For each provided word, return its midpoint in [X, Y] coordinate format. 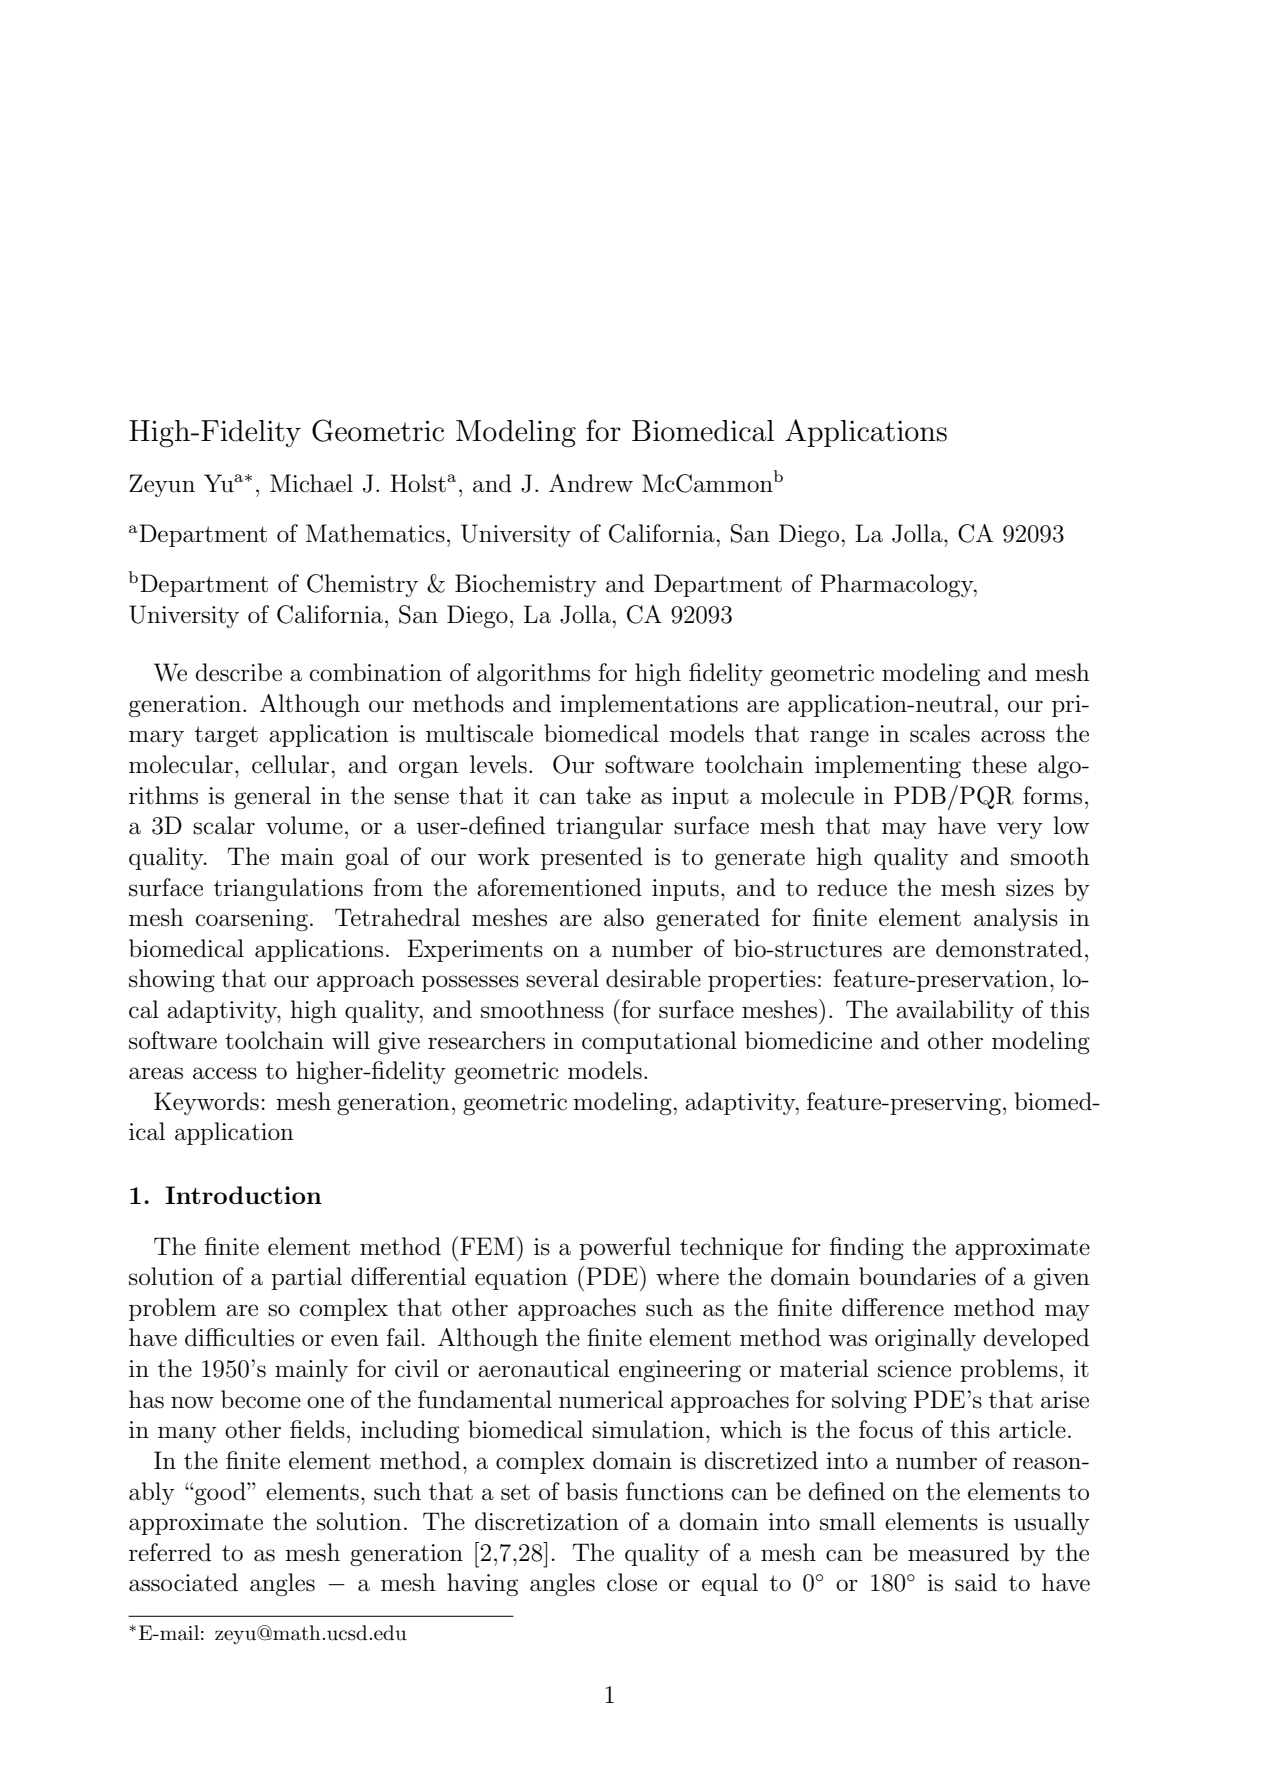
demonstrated [1009, 948]
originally [925, 1340]
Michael [311, 483]
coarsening [251, 920]
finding [867, 1249]
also [624, 917]
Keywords [206, 1103]
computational [659, 1042]
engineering [680, 1371]
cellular [290, 764]
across [1013, 736]
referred [170, 1552]
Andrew [591, 483]
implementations [649, 705]
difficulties [239, 1337]
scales [940, 733]
